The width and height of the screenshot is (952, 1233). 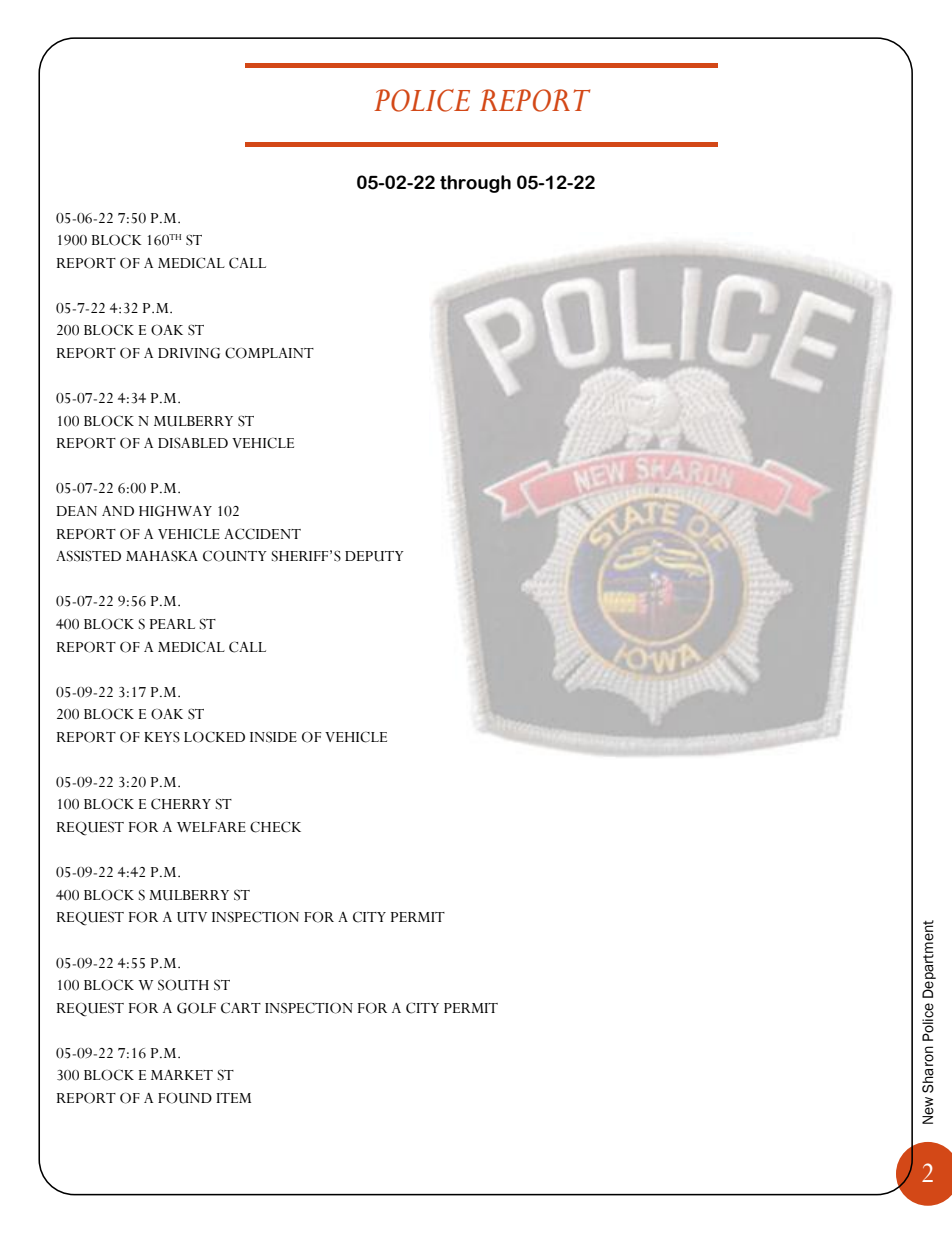 I want to click on MARKET, so click(x=182, y=1075).
